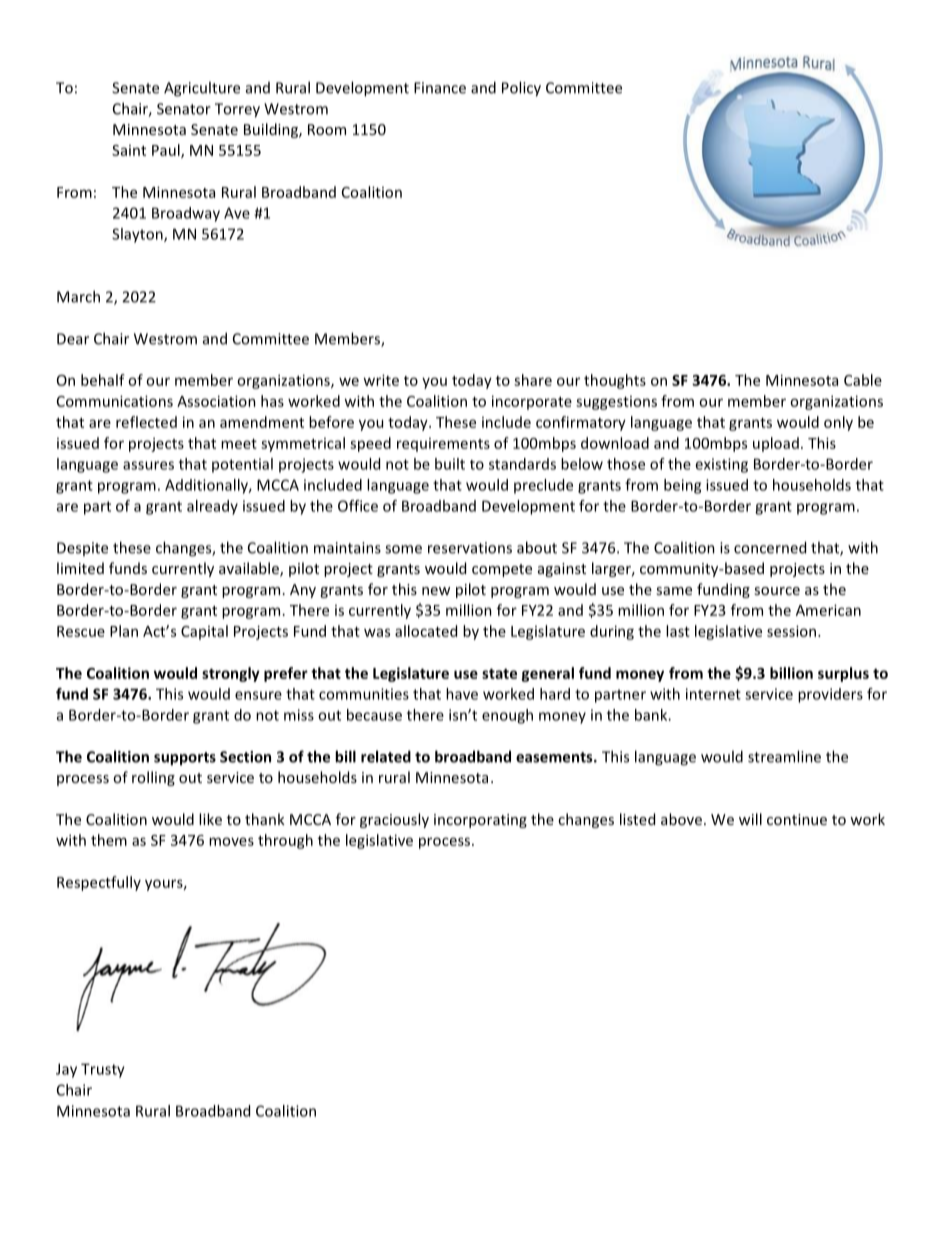  I want to click on streamline, so click(784, 756).
